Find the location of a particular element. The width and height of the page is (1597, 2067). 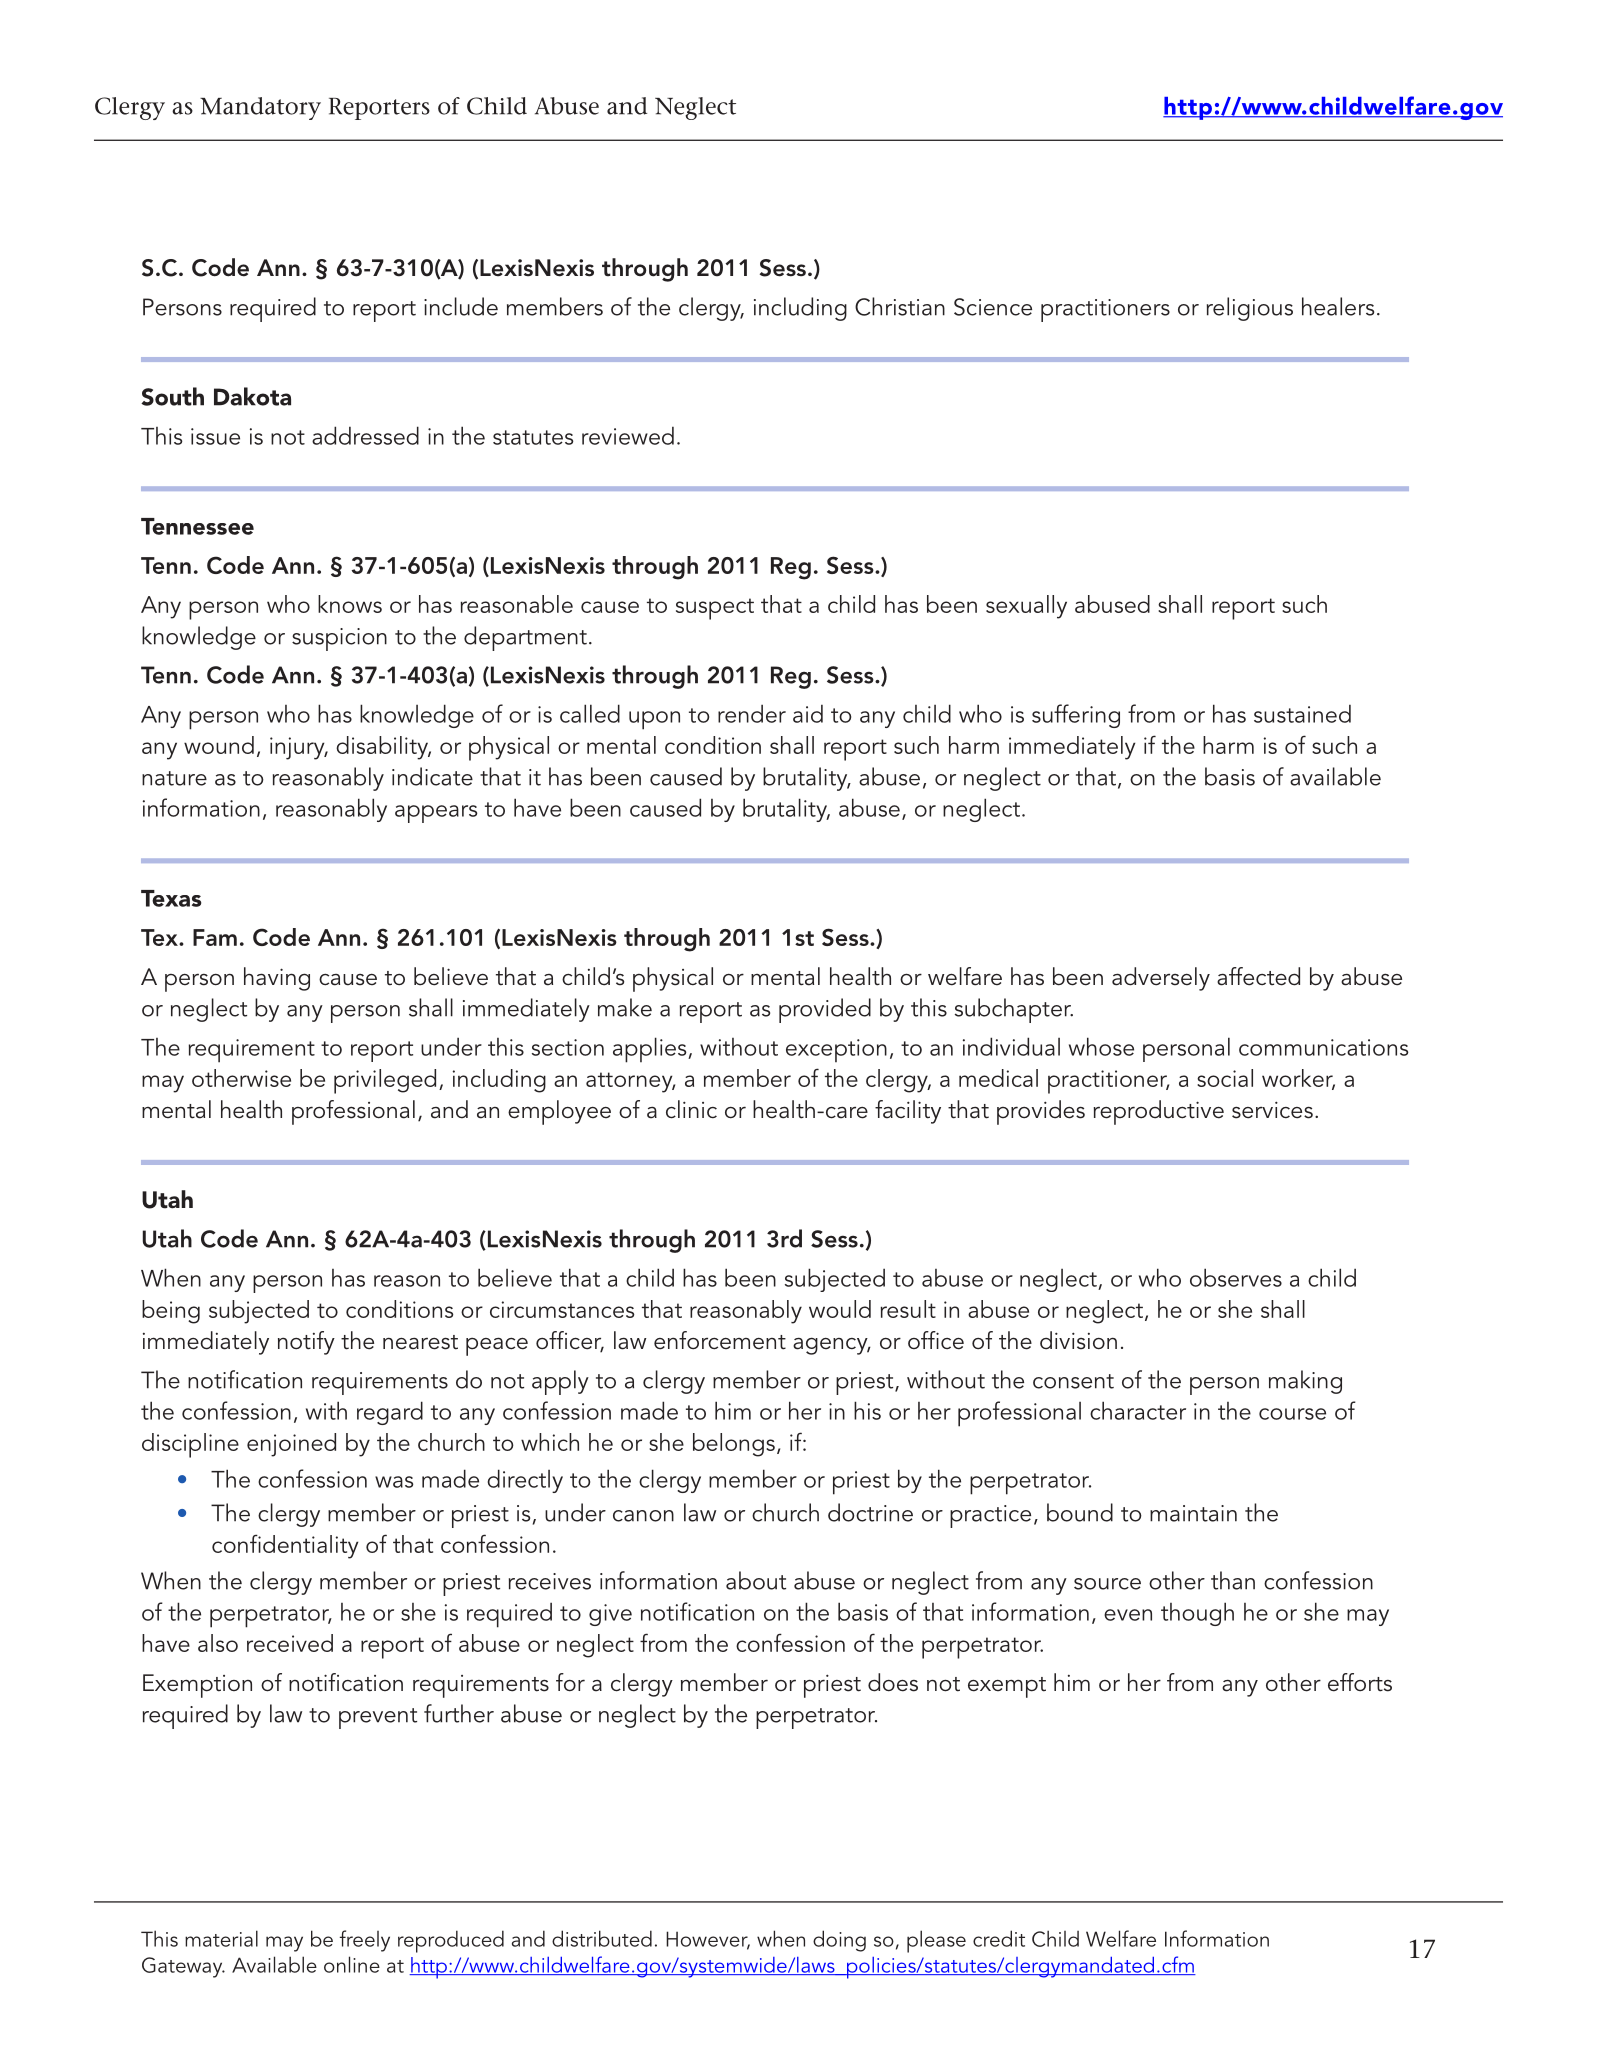

religious is located at coordinates (1250, 309).
